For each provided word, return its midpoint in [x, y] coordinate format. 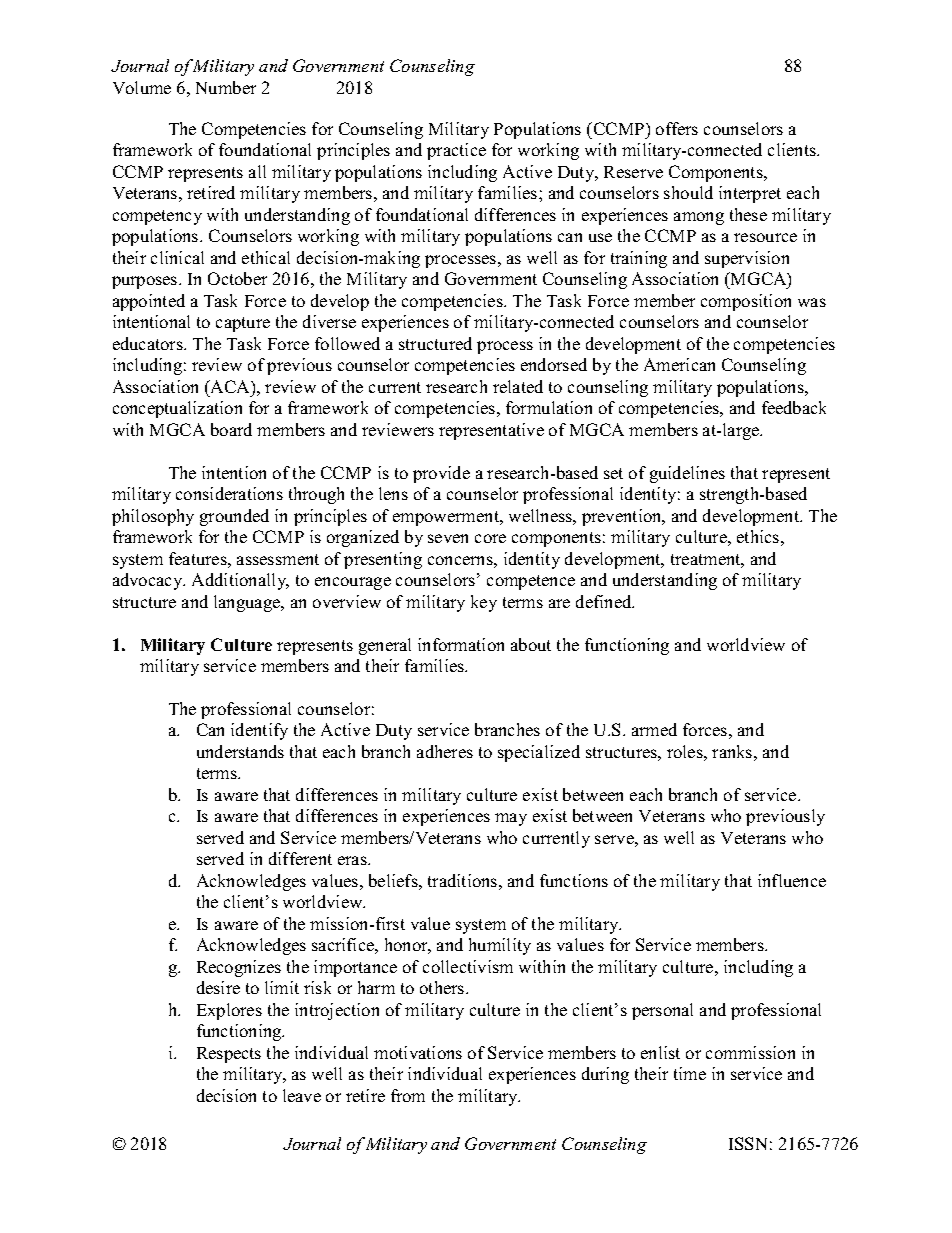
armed [654, 729]
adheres [445, 751]
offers [677, 128]
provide [441, 474]
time [690, 1073]
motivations [418, 1052]
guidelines [687, 474]
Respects [229, 1055]
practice [456, 151]
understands [240, 751]
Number [226, 87]
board [231, 429]
